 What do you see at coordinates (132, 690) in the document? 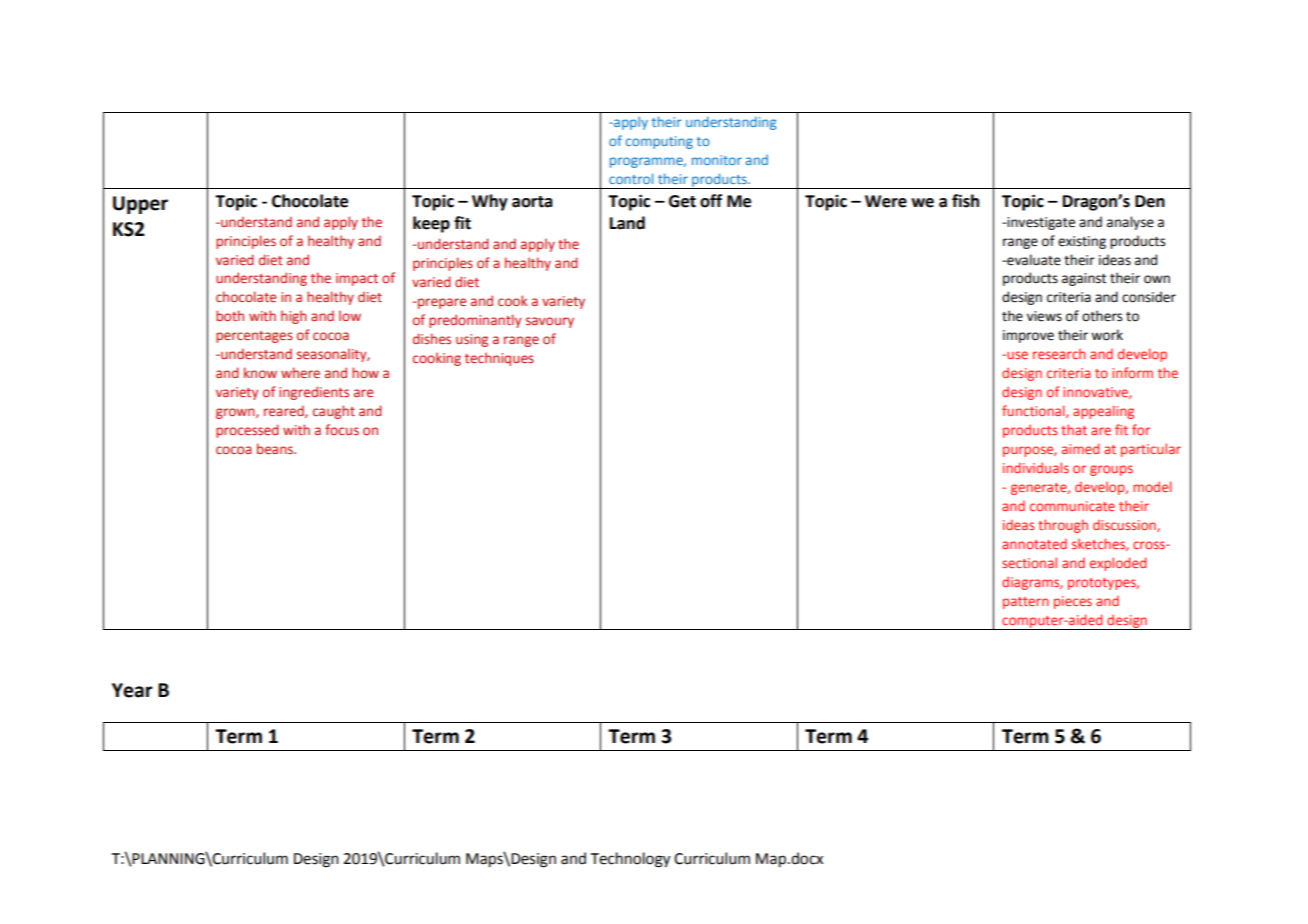
I see `Year` at bounding box center [132, 690].
